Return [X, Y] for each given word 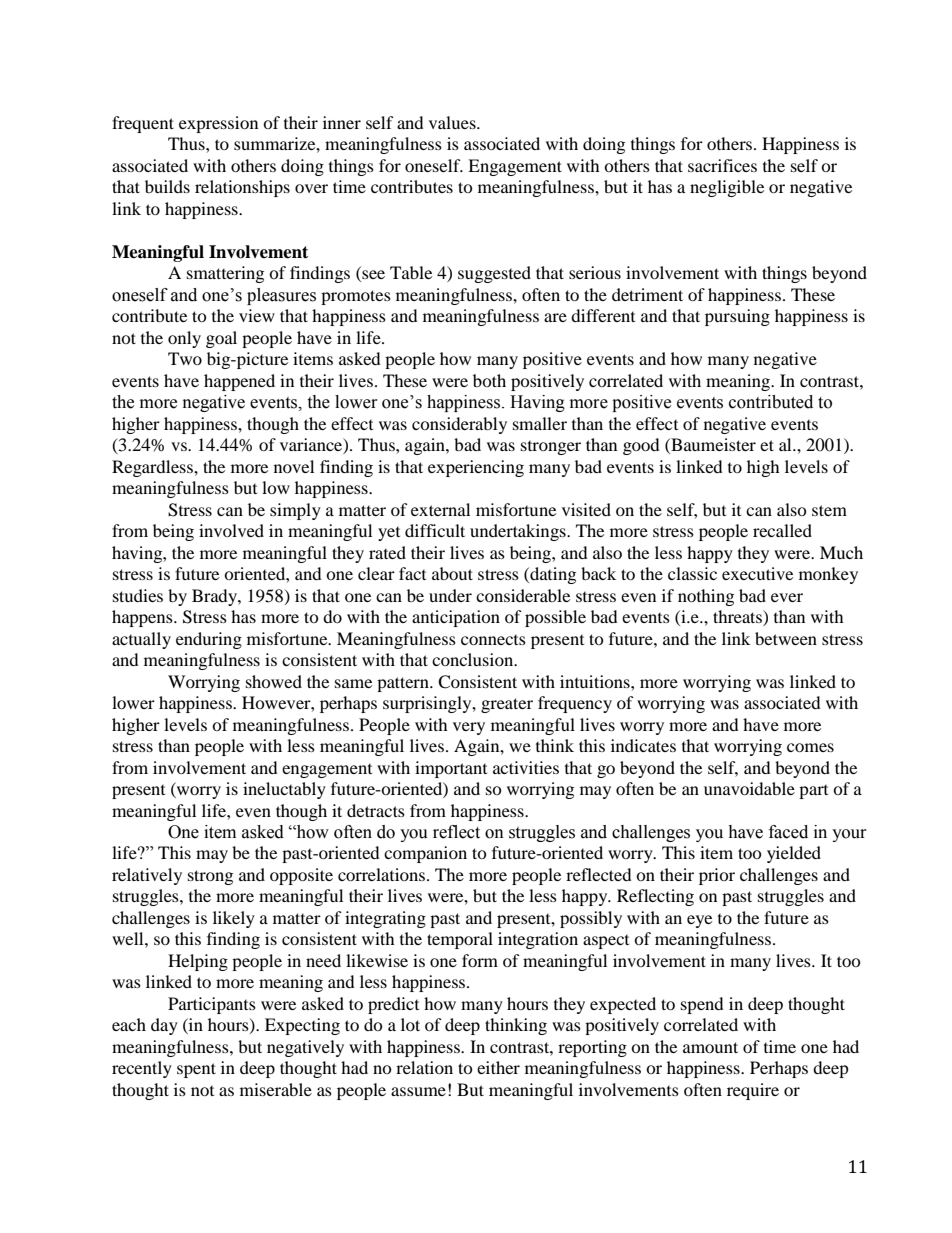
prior [717, 876]
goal [221, 339]
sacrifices [722, 165]
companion [425, 854]
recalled [782, 530]
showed [274, 681]
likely [234, 919]
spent [196, 1070]
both [489, 380]
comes [810, 747]
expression [218, 124]
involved [231, 530]
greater [507, 705]
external [440, 509]
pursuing [737, 317]
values [453, 122]
